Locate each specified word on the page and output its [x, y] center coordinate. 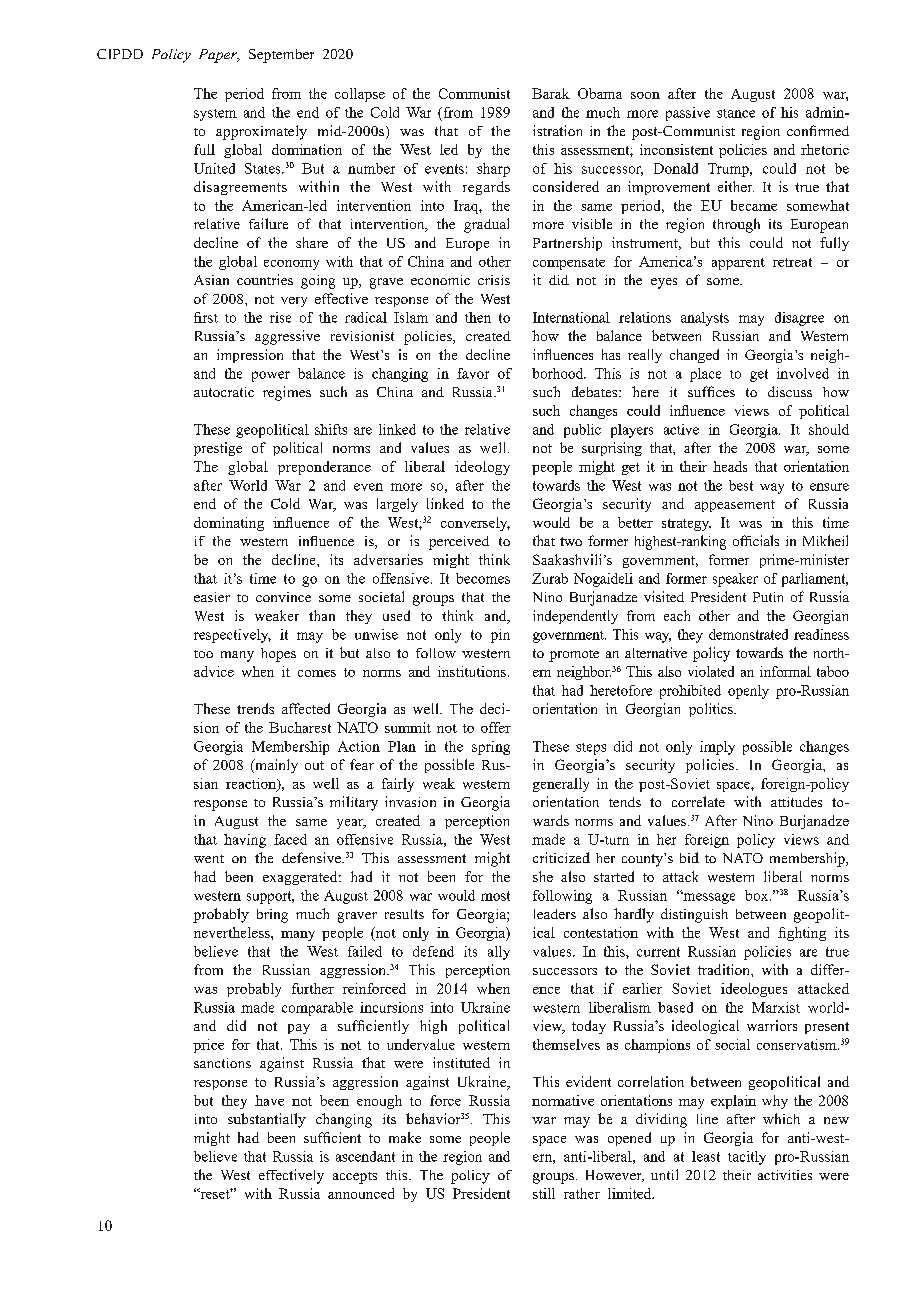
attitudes [796, 802]
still [544, 1193]
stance [736, 113]
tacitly [747, 1158]
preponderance [324, 468]
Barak [551, 93]
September [281, 56]
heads [730, 466]
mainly [275, 766]
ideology [482, 468]
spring [491, 748]
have [269, 1100]
